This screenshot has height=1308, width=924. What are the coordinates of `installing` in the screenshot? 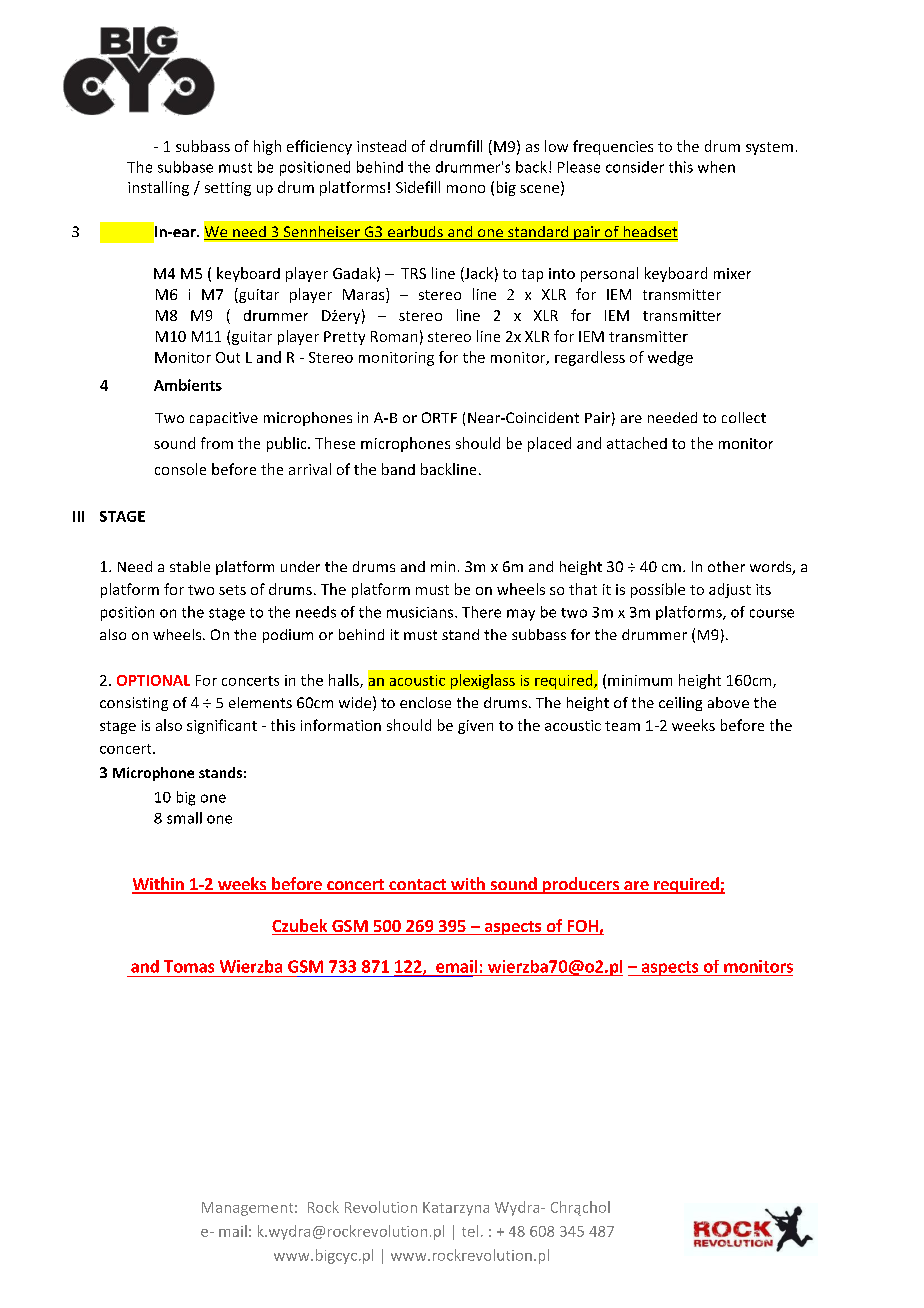 It's located at (158, 188).
